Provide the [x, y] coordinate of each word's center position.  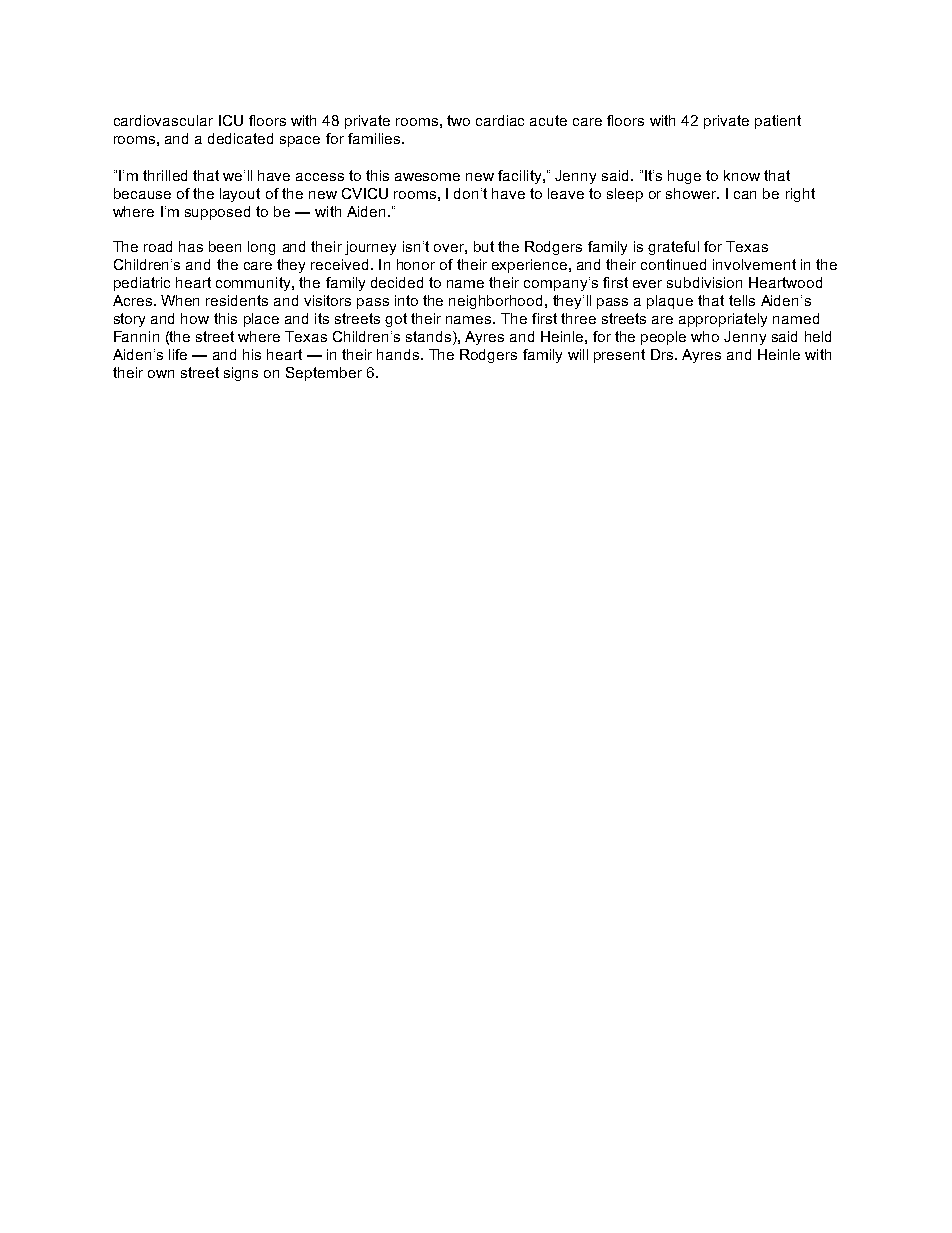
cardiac [500, 120]
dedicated [240, 138]
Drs [663, 354]
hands [399, 354]
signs [241, 374]
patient [778, 122]
